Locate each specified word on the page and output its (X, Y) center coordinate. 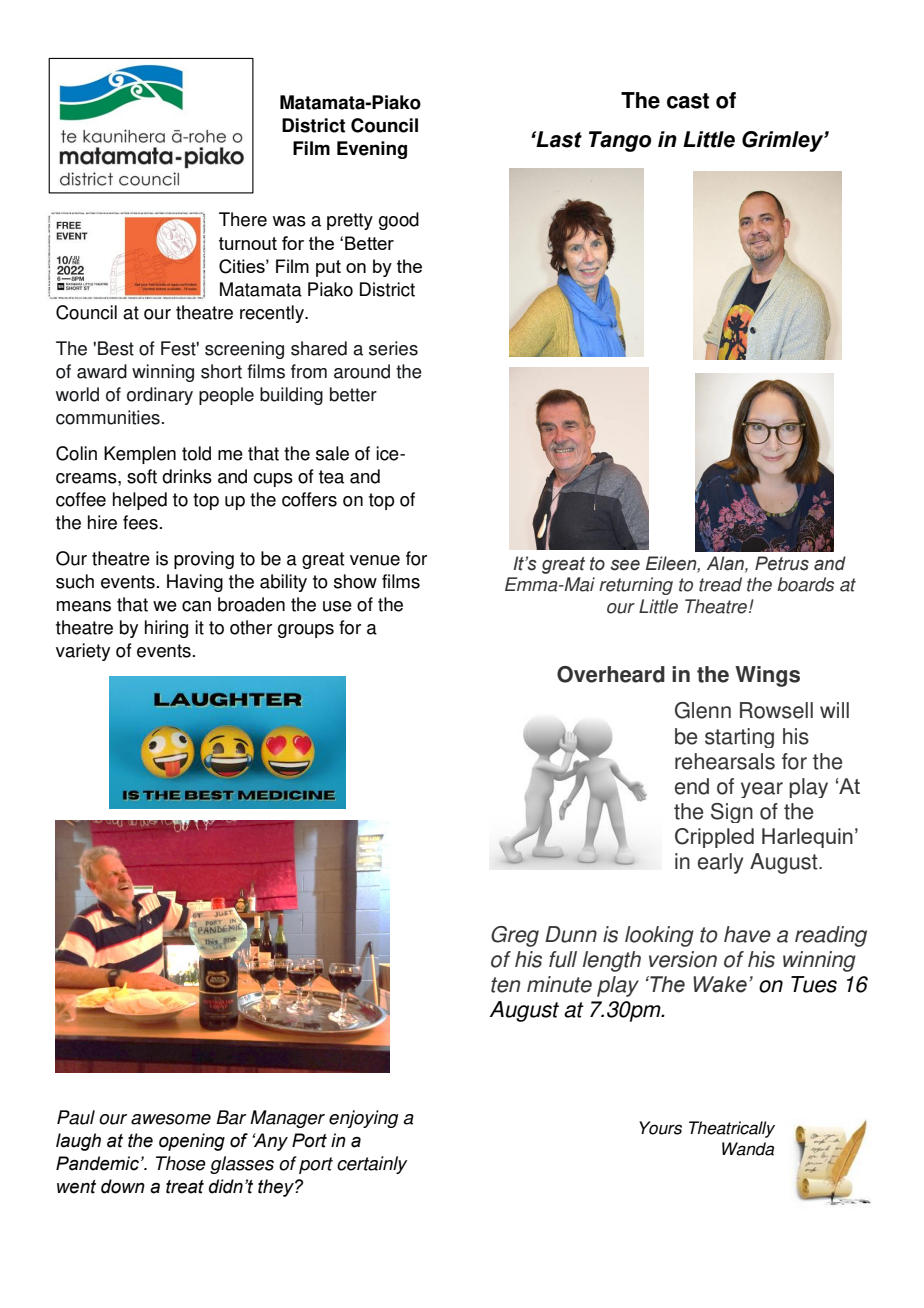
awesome (171, 1119)
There (243, 219)
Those (181, 1163)
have (747, 934)
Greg (515, 936)
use (337, 606)
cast (688, 101)
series (393, 348)
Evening (372, 150)
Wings (767, 676)
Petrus (782, 563)
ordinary (160, 396)
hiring (166, 629)
